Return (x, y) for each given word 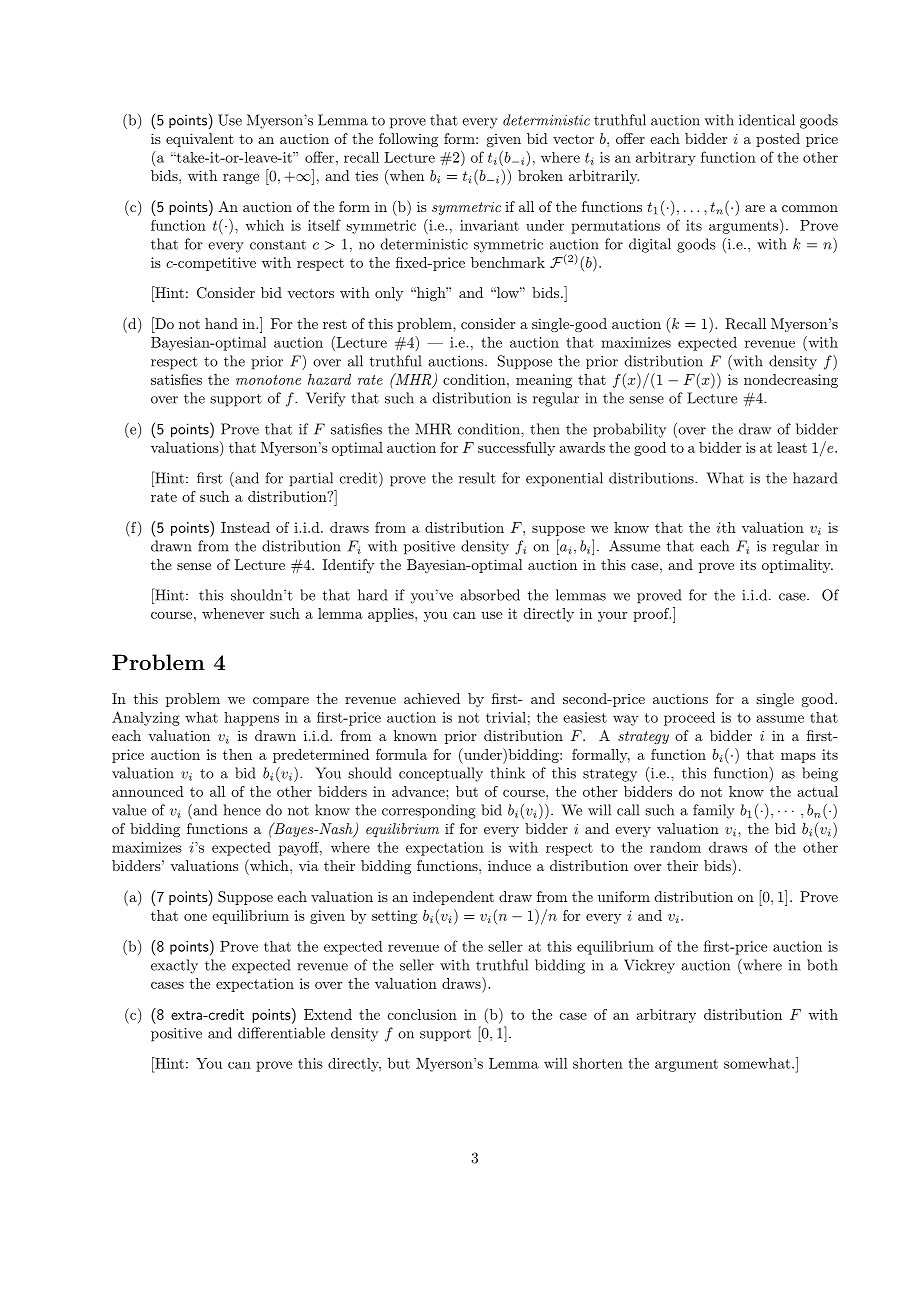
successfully (516, 449)
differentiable (281, 1033)
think (507, 773)
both (822, 965)
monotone (268, 380)
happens (251, 719)
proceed (689, 718)
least (792, 447)
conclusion (422, 1014)
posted (778, 140)
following (408, 140)
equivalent (200, 140)
